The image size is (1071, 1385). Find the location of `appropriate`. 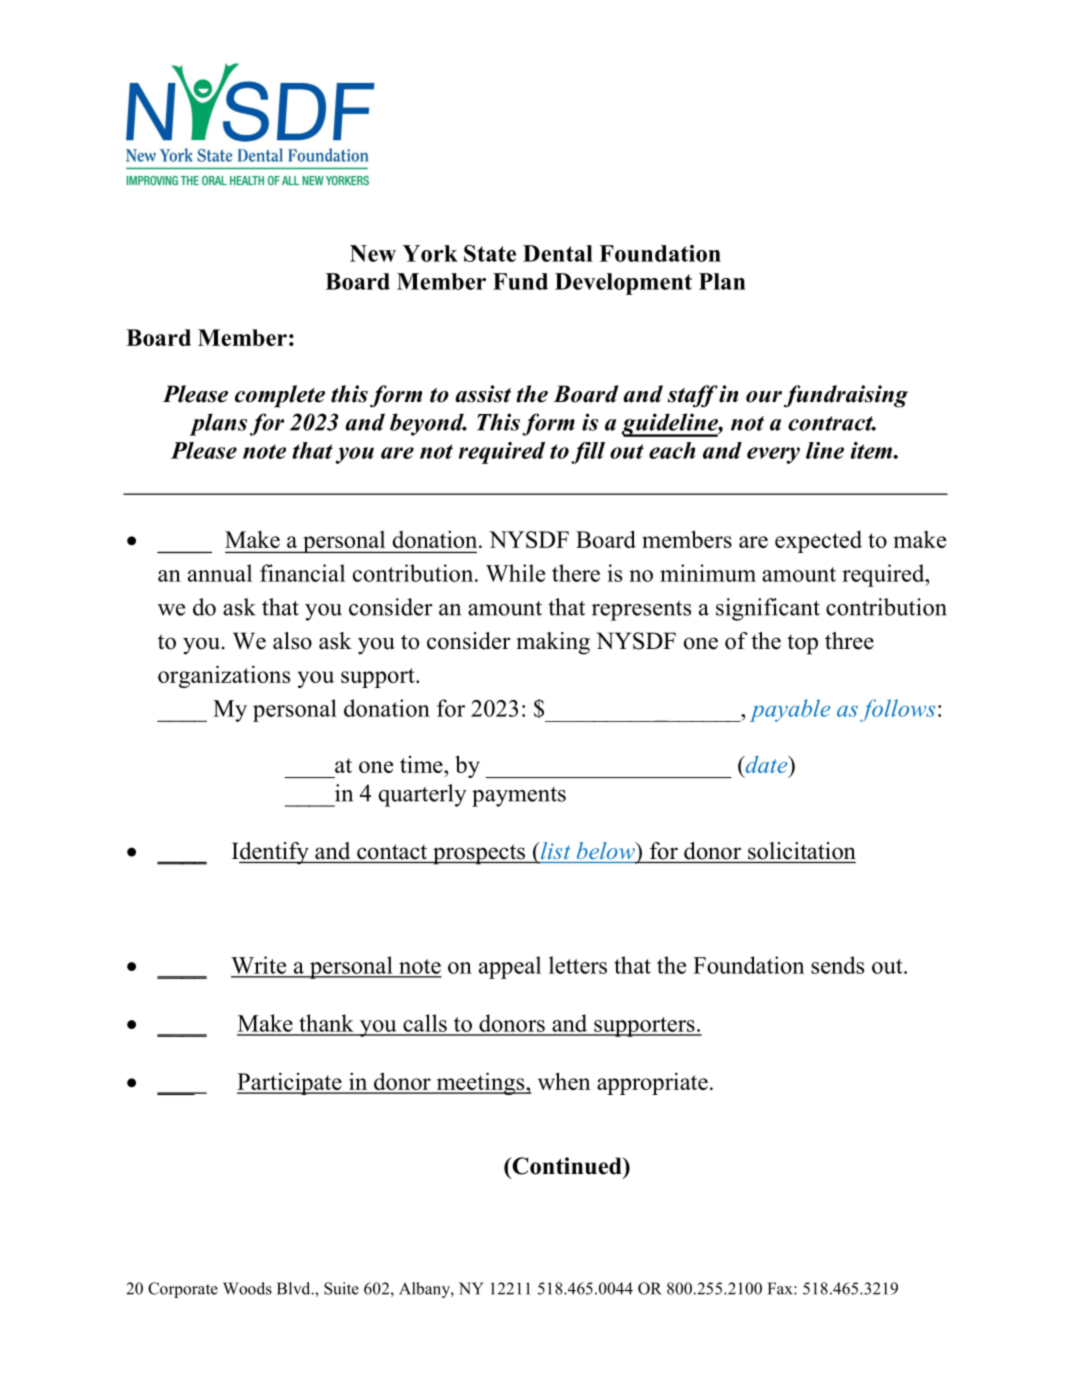

appropriate is located at coordinates (652, 1083).
